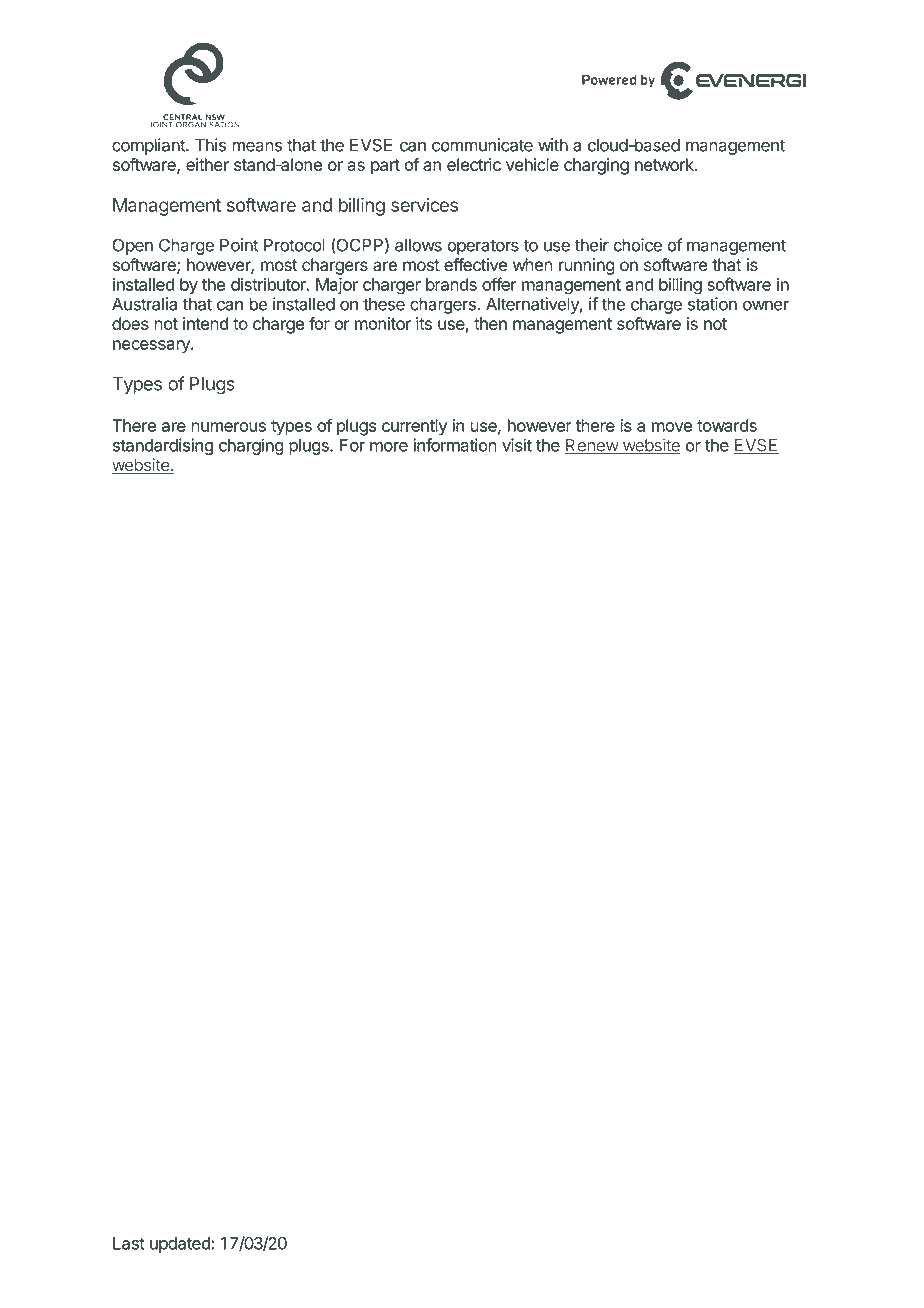  Describe the element at coordinates (474, 164) in the page. I see `electric` at that location.
